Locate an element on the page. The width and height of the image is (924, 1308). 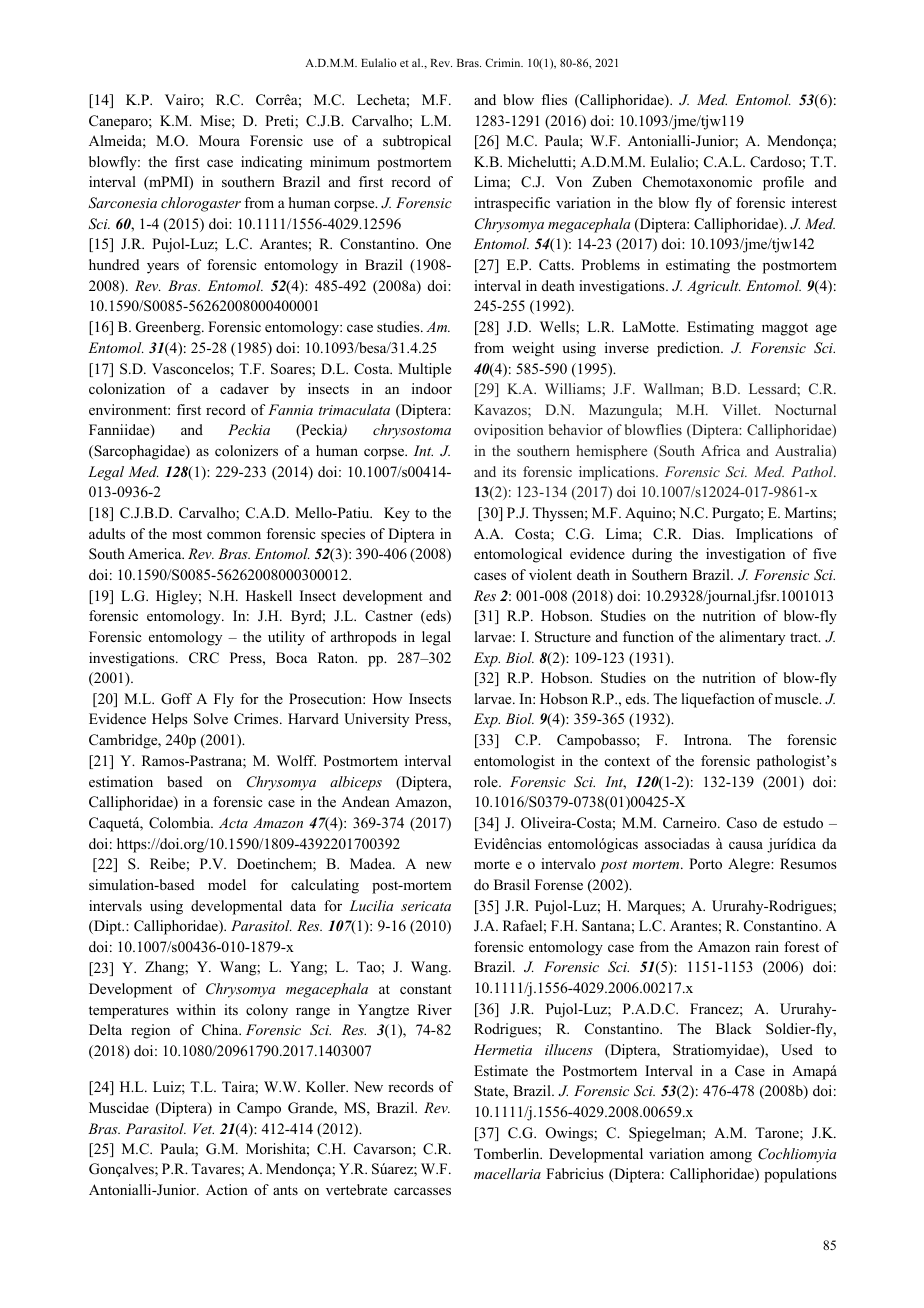
Vet is located at coordinates (203, 1128).
